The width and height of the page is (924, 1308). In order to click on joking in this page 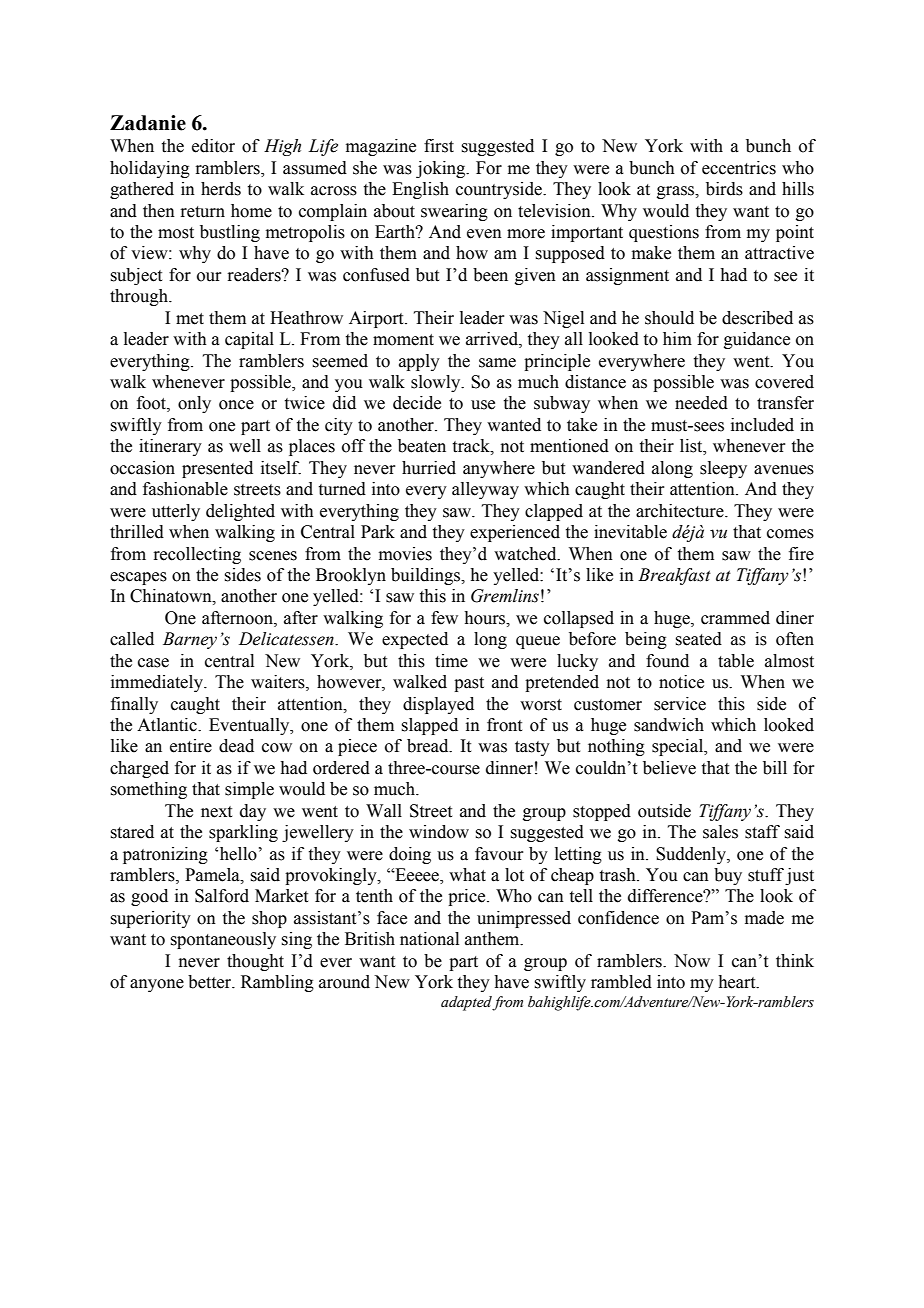, I will do `click(442, 169)`.
